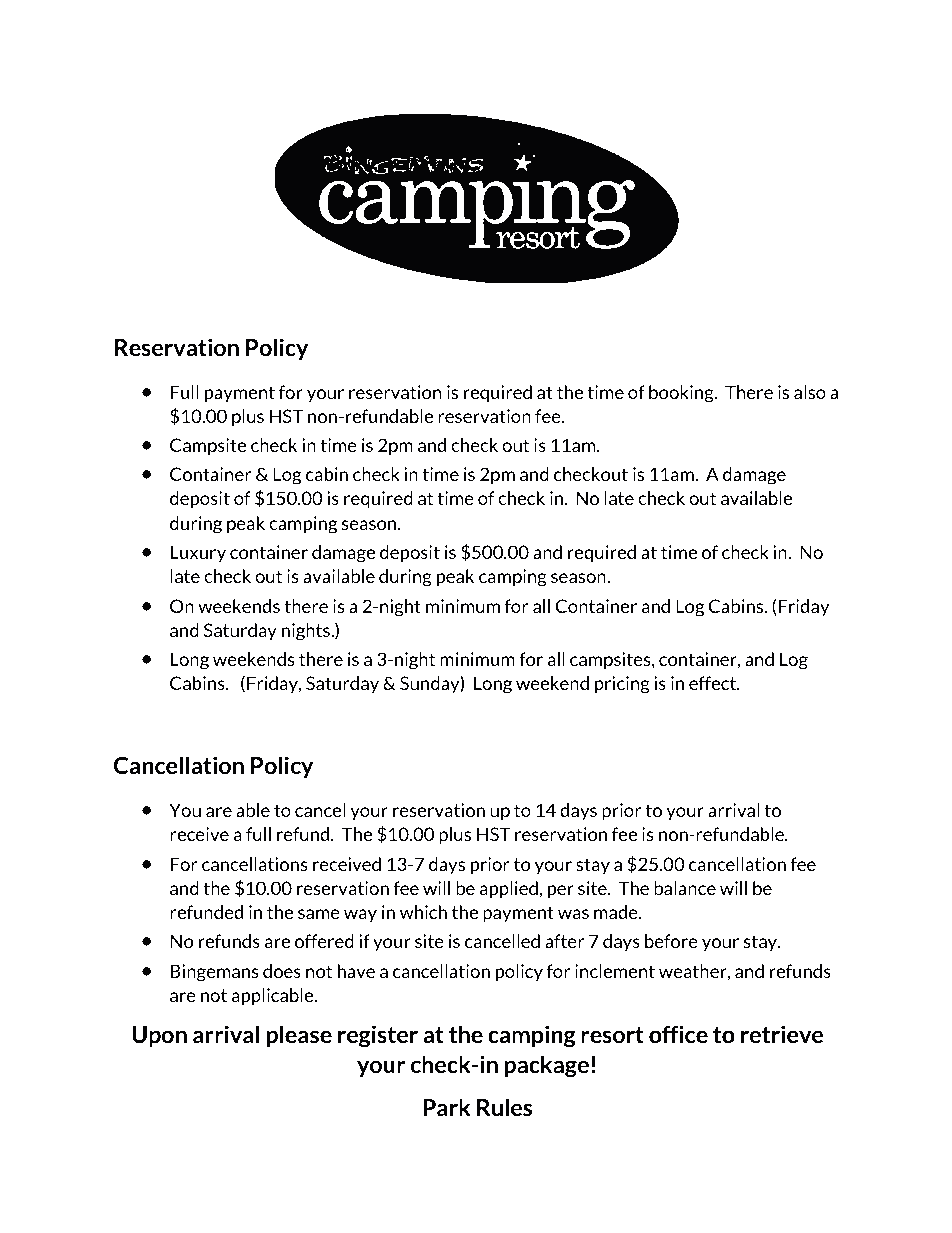  I want to click on please, so click(299, 1036).
